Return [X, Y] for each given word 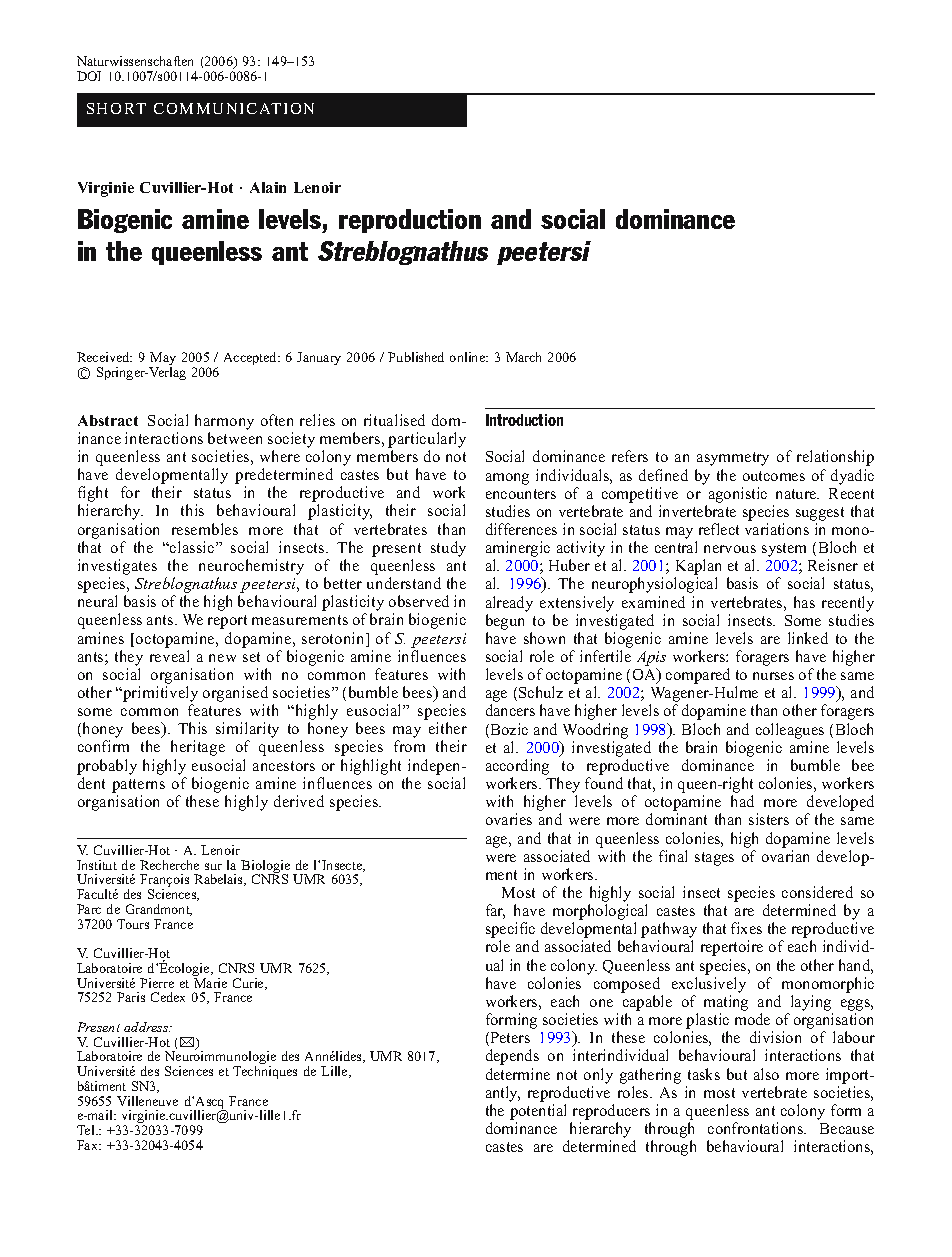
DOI [89, 76]
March [523, 357]
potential [538, 1112]
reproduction [410, 221]
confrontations [756, 1128]
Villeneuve [147, 1101]
